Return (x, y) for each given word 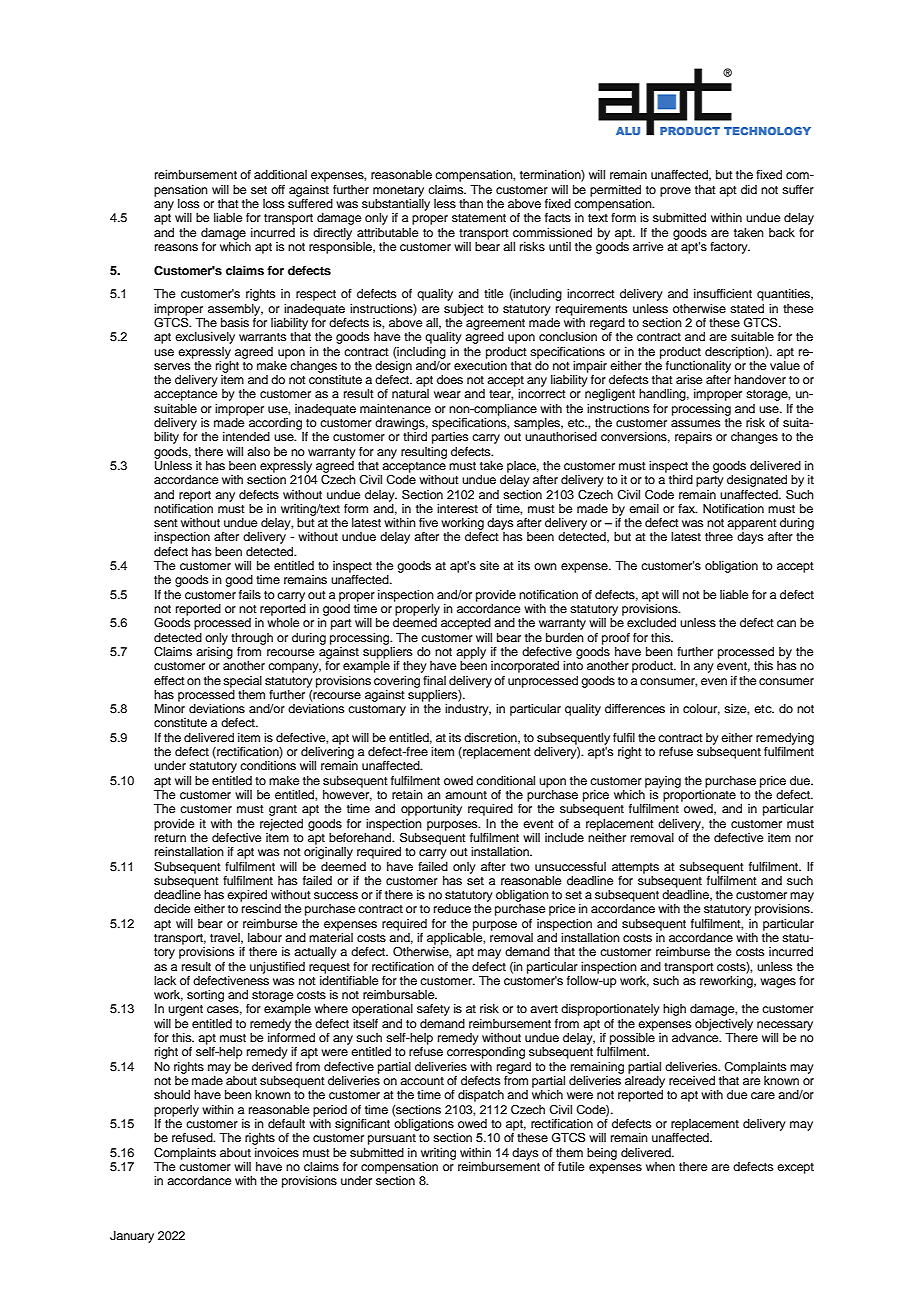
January (132, 1237)
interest (457, 508)
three (719, 536)
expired (247, 896)
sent (166, 523)
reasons (176, 247)
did (749, 189)
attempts (635, 868)
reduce (452, 908)
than (471, 203)
